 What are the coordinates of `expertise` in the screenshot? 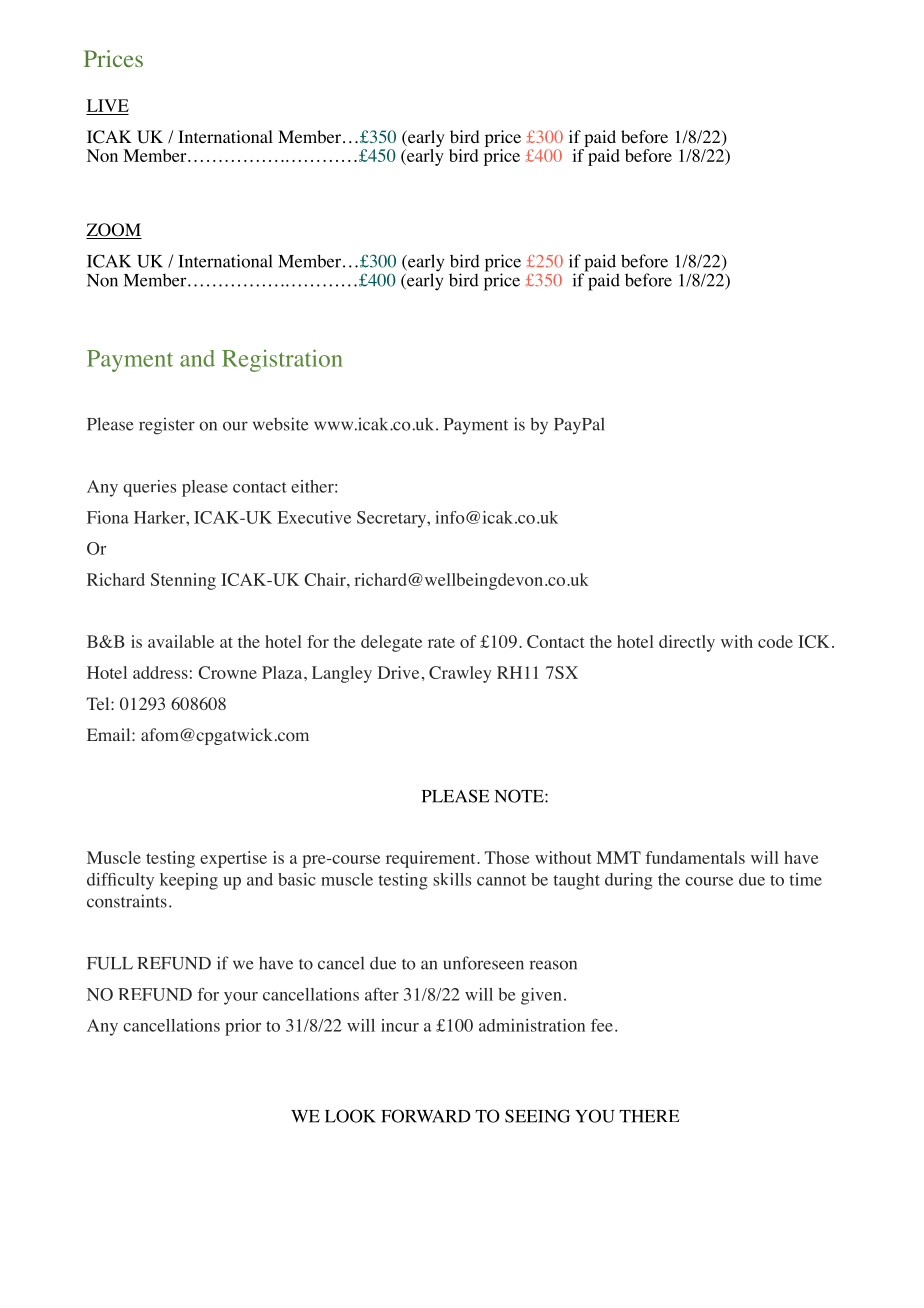 It's located at (233, 859).
